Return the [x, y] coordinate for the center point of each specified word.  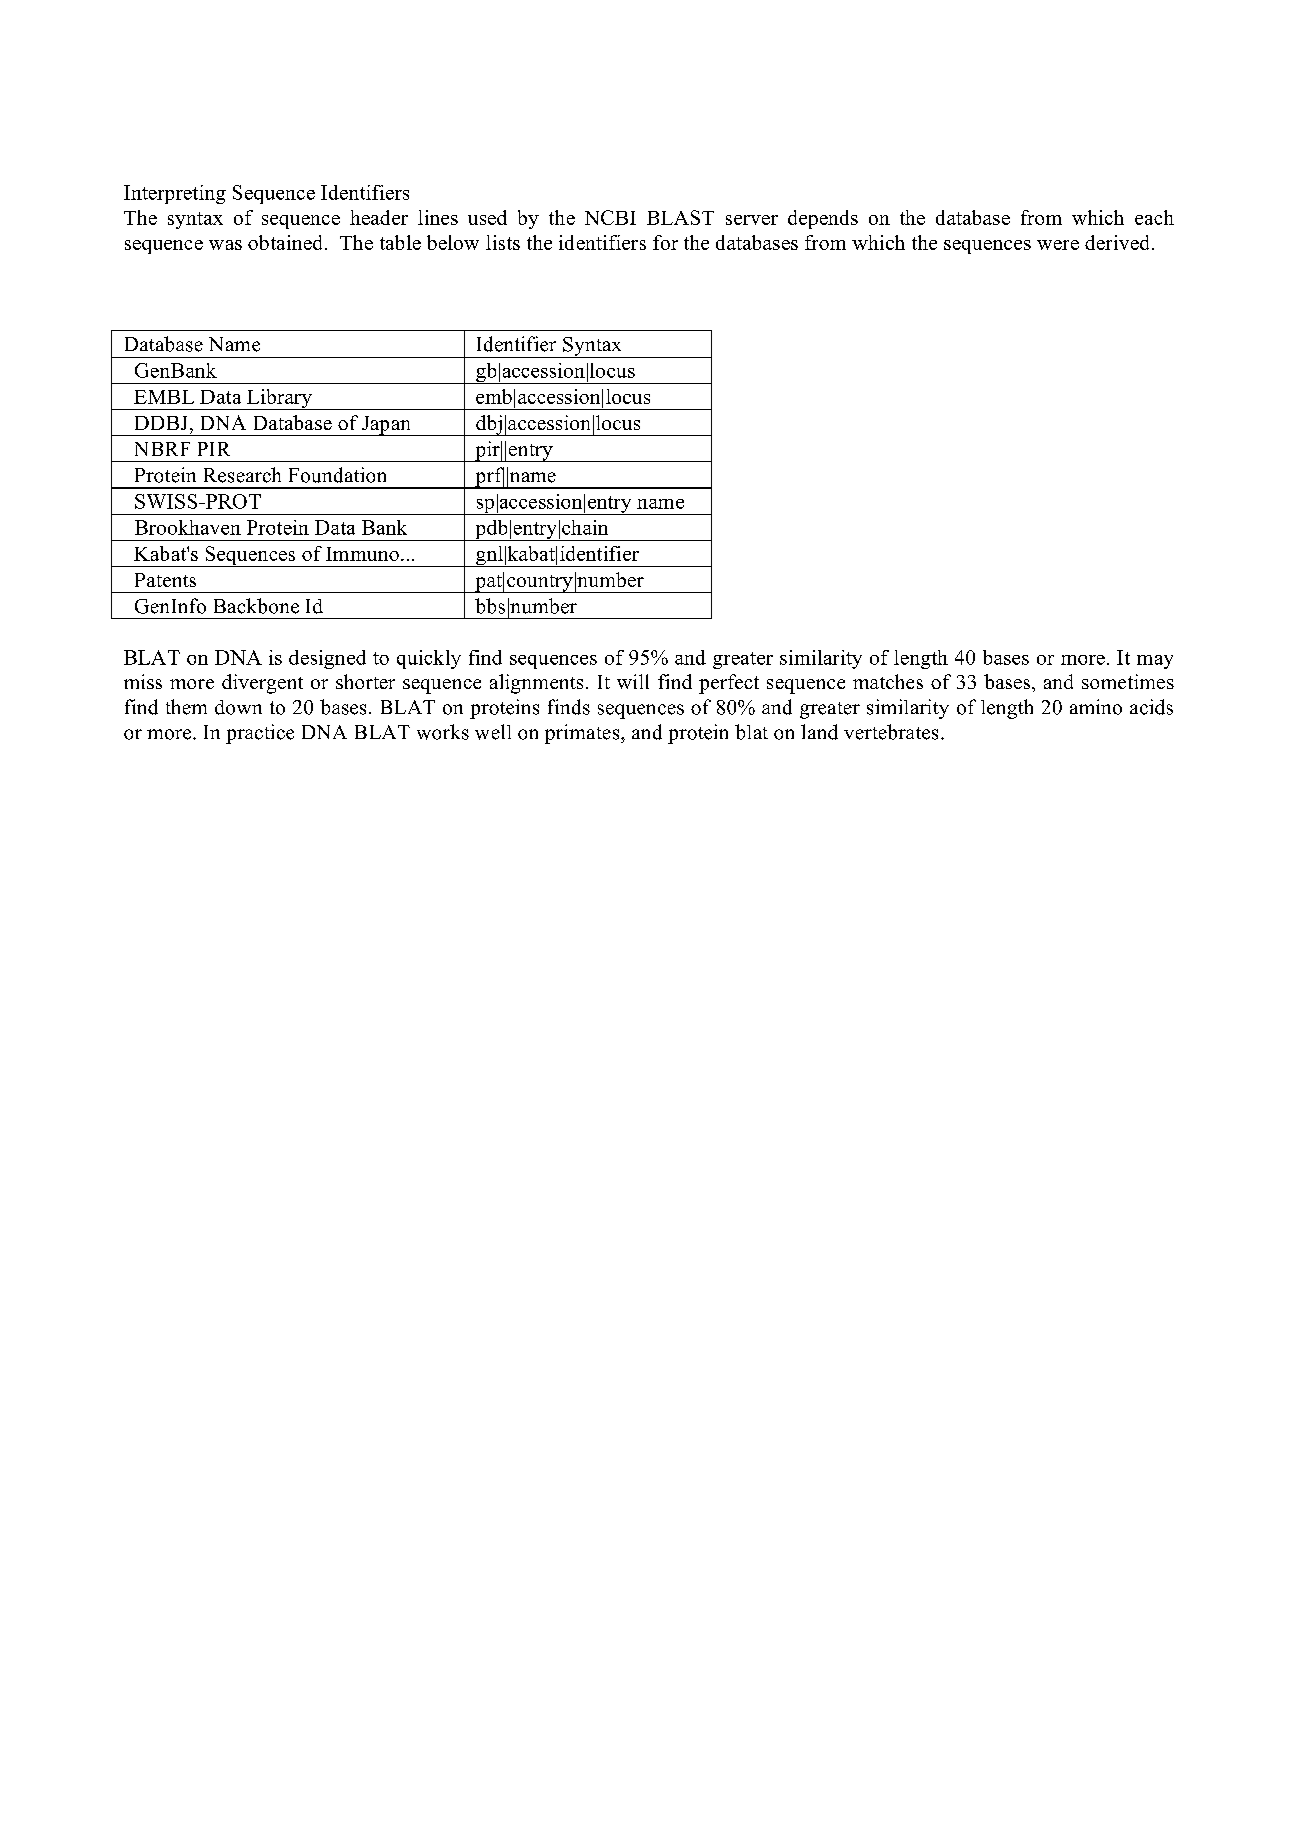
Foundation [337, 475]
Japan [386, 426]
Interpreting [175, 194]
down [238, 707]
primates [583, 734]
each [1154, 217]
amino [1096, 707]
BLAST [680, 217]
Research [242, 475]
